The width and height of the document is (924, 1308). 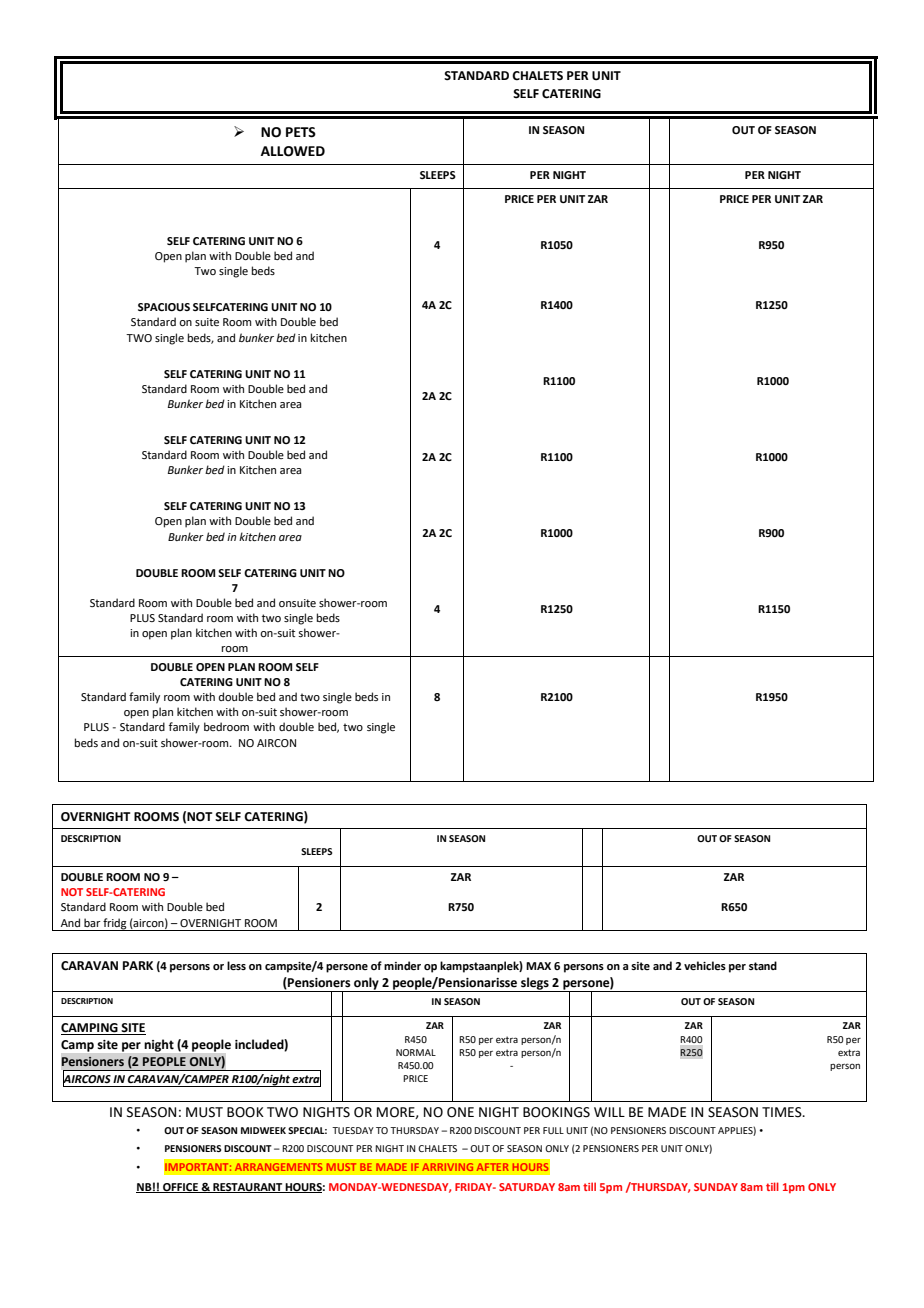 What do you see at coordinates (164, 307) in the document?
I see `SPACIOUS` at bounding box center [164, 307].
